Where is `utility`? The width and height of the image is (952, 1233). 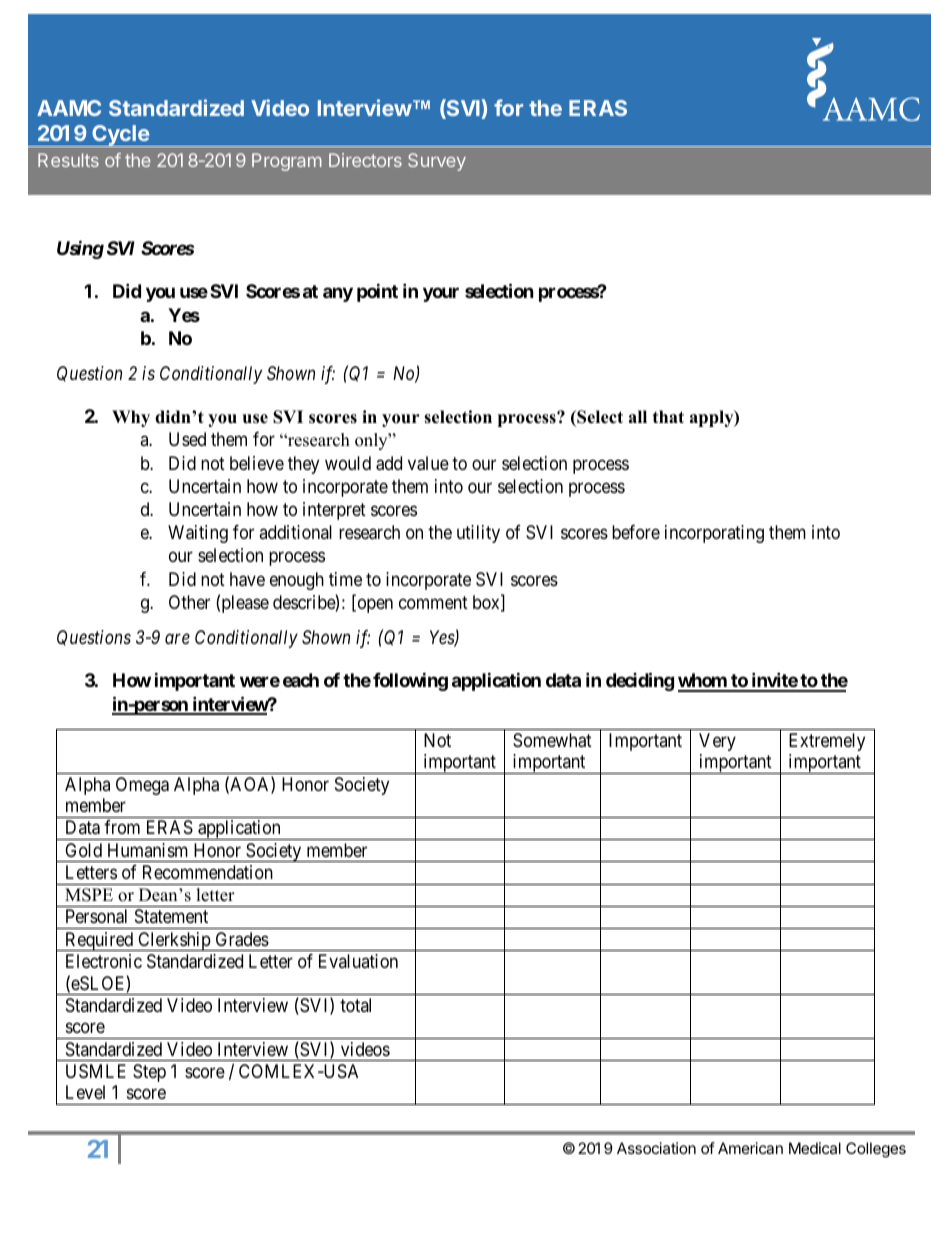
utility is located at coordinates (478, 534).
